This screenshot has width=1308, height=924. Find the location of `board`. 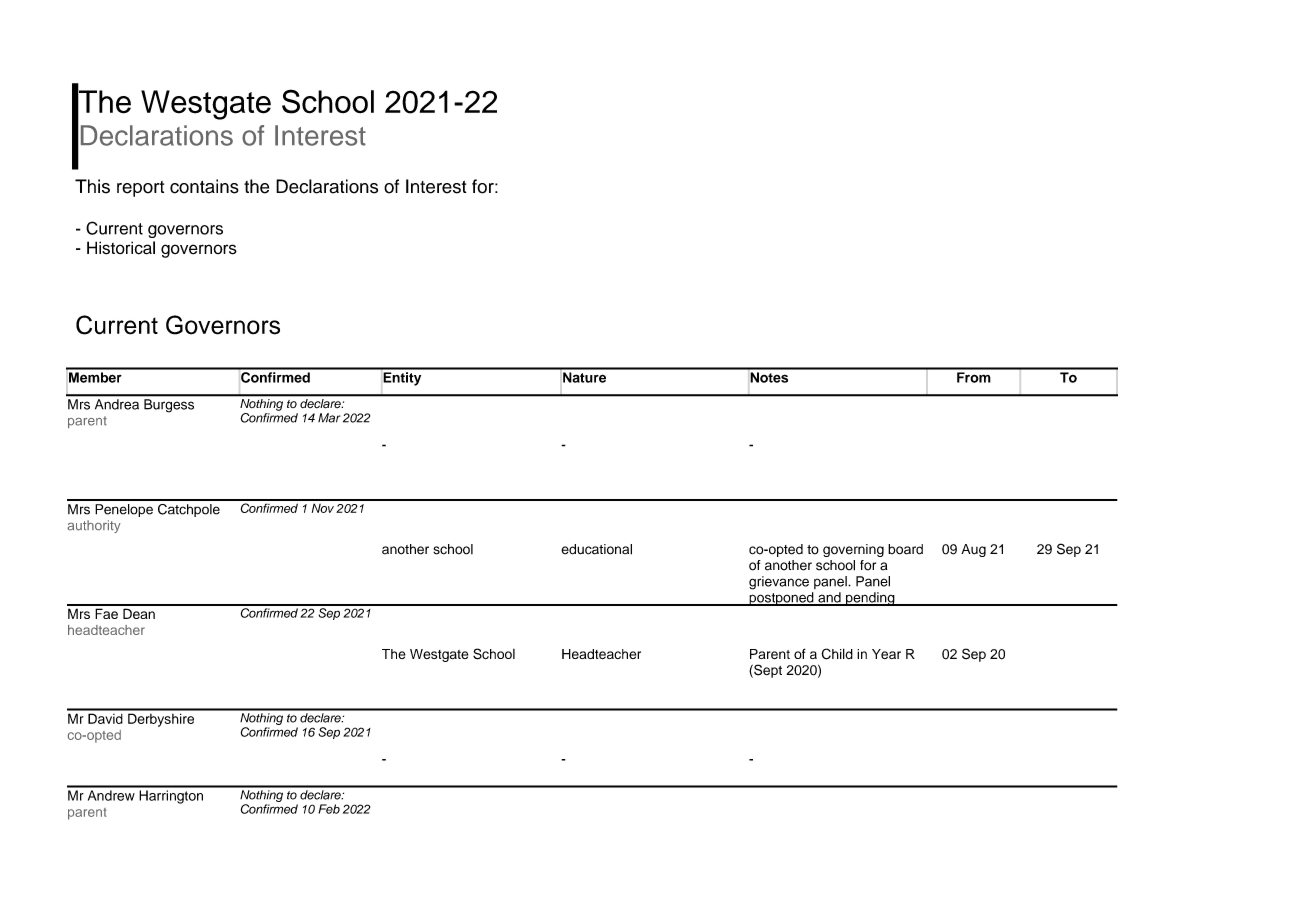

board is located at coordinates (905, 549).
